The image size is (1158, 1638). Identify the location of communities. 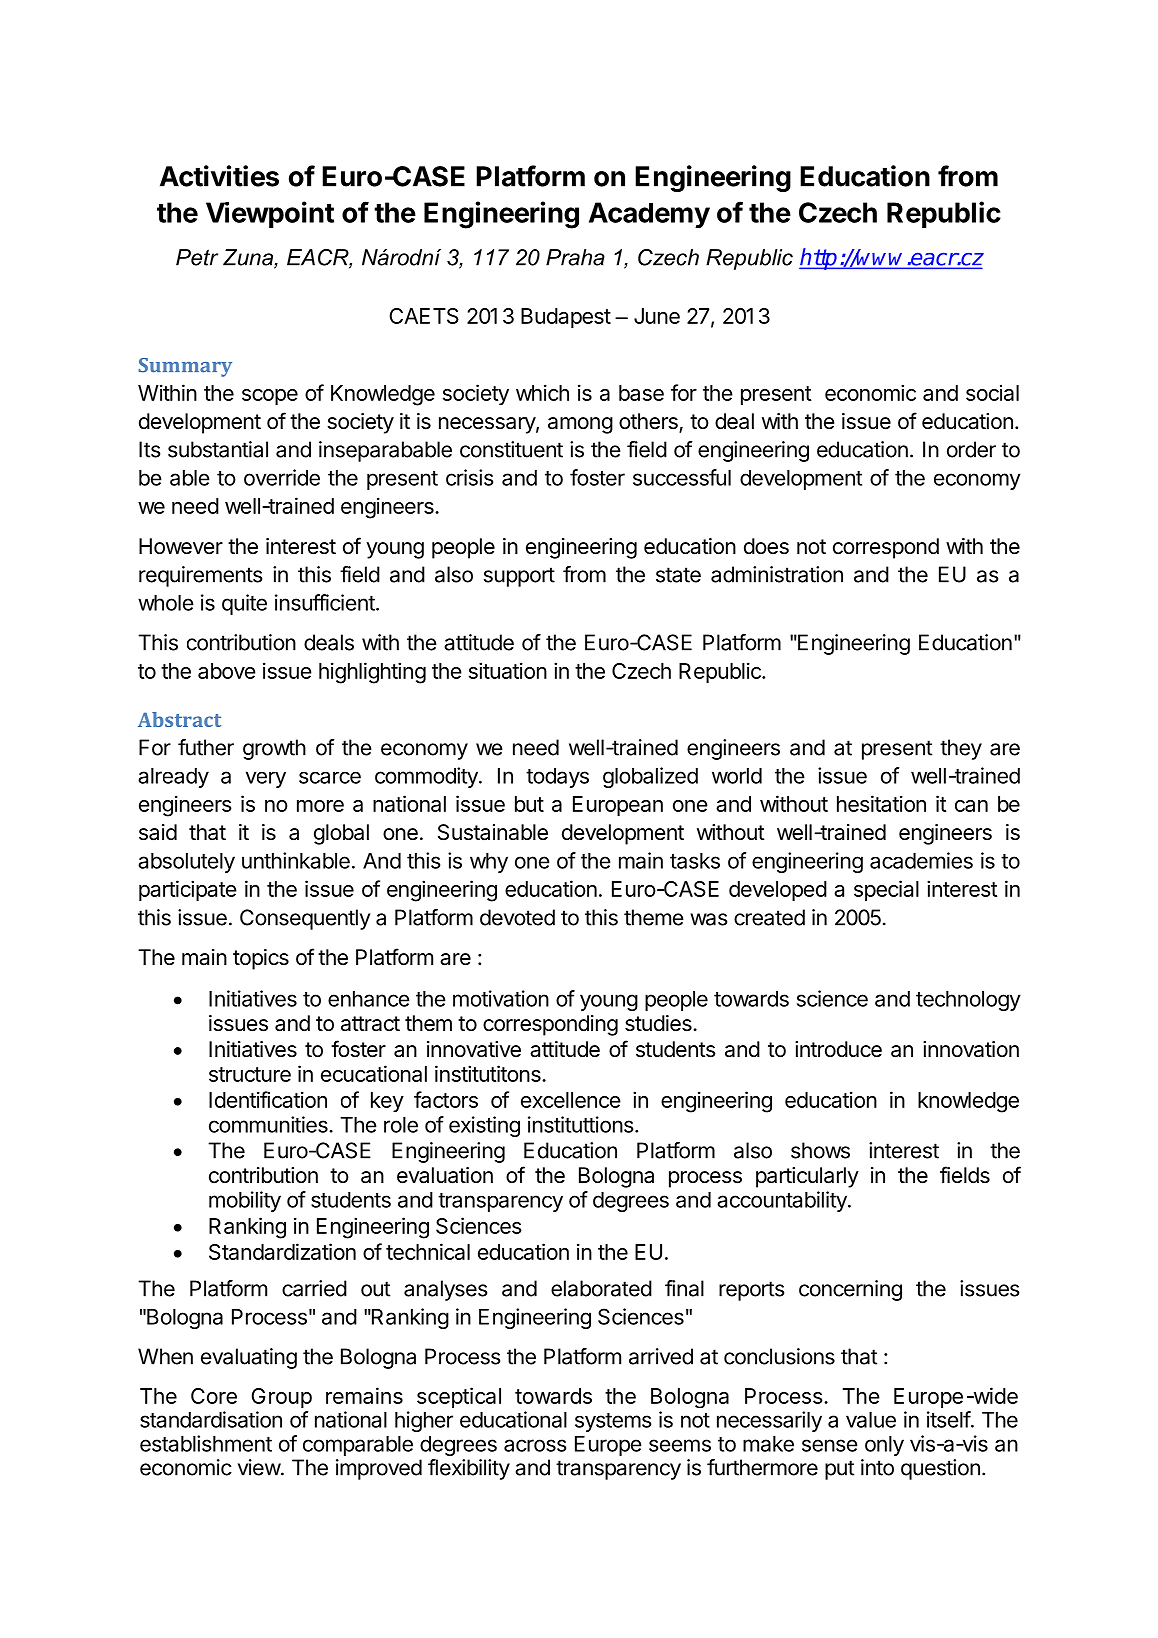
(269, 1124).
